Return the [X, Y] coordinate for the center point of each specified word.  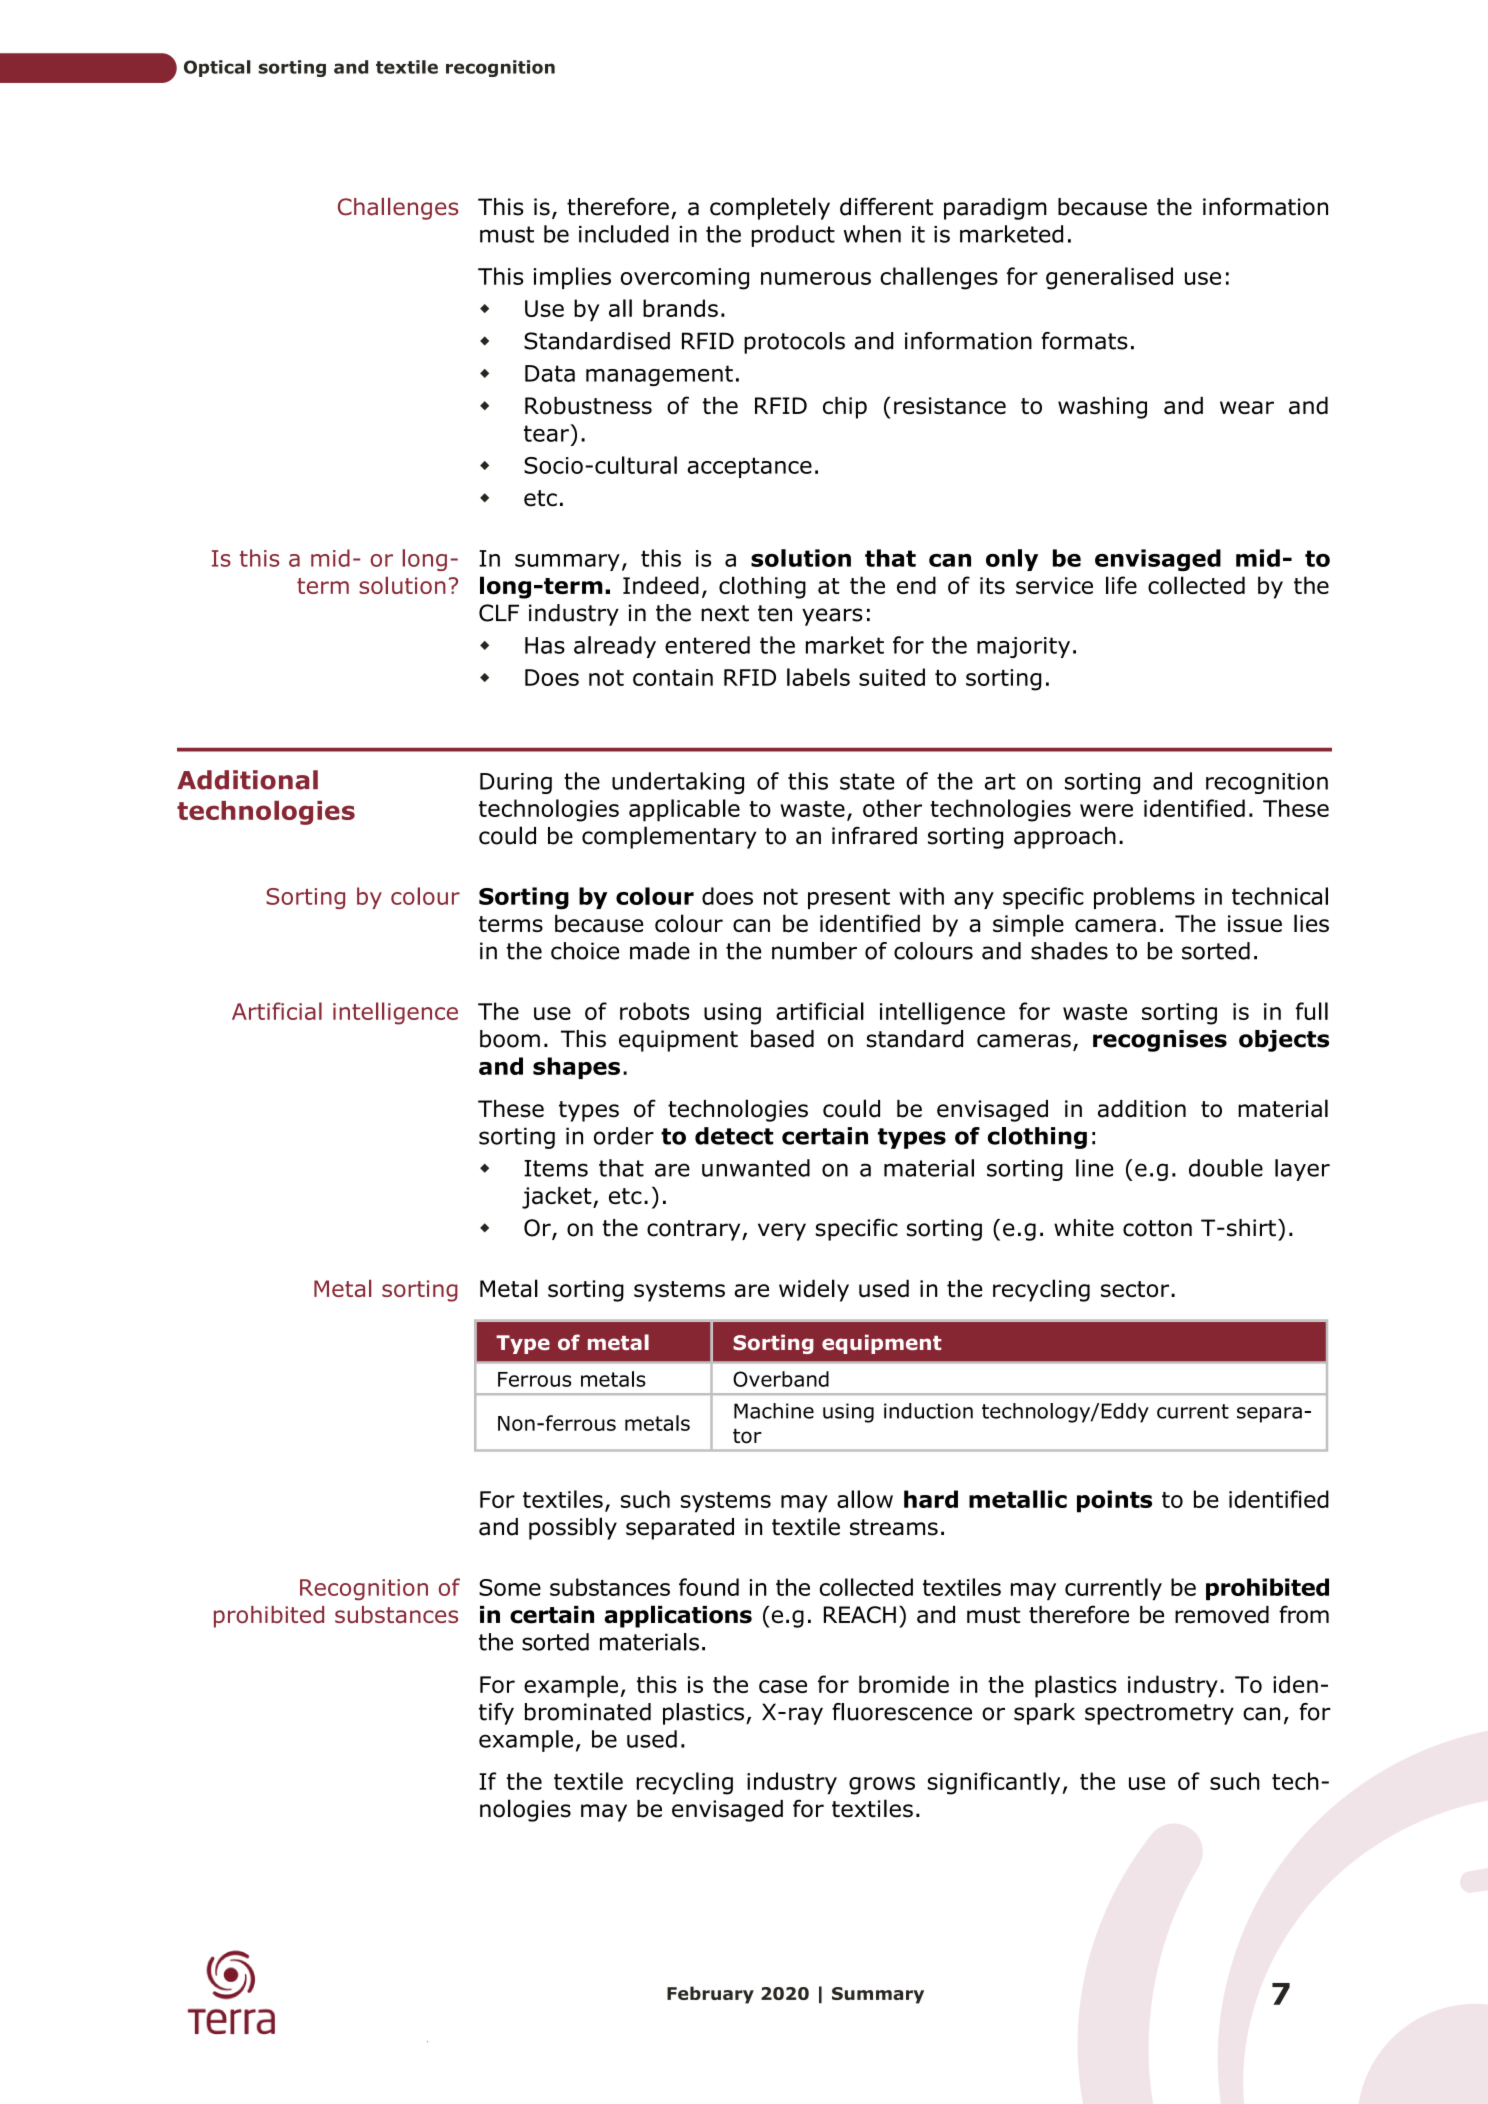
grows [882, 1786]
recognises [1160, 1041]
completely [770, 208]
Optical [217, 68]
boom [510, 1039]
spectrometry [1159, 1714]
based [782, 1039]
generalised [1109, 278]
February [710, 1995]
